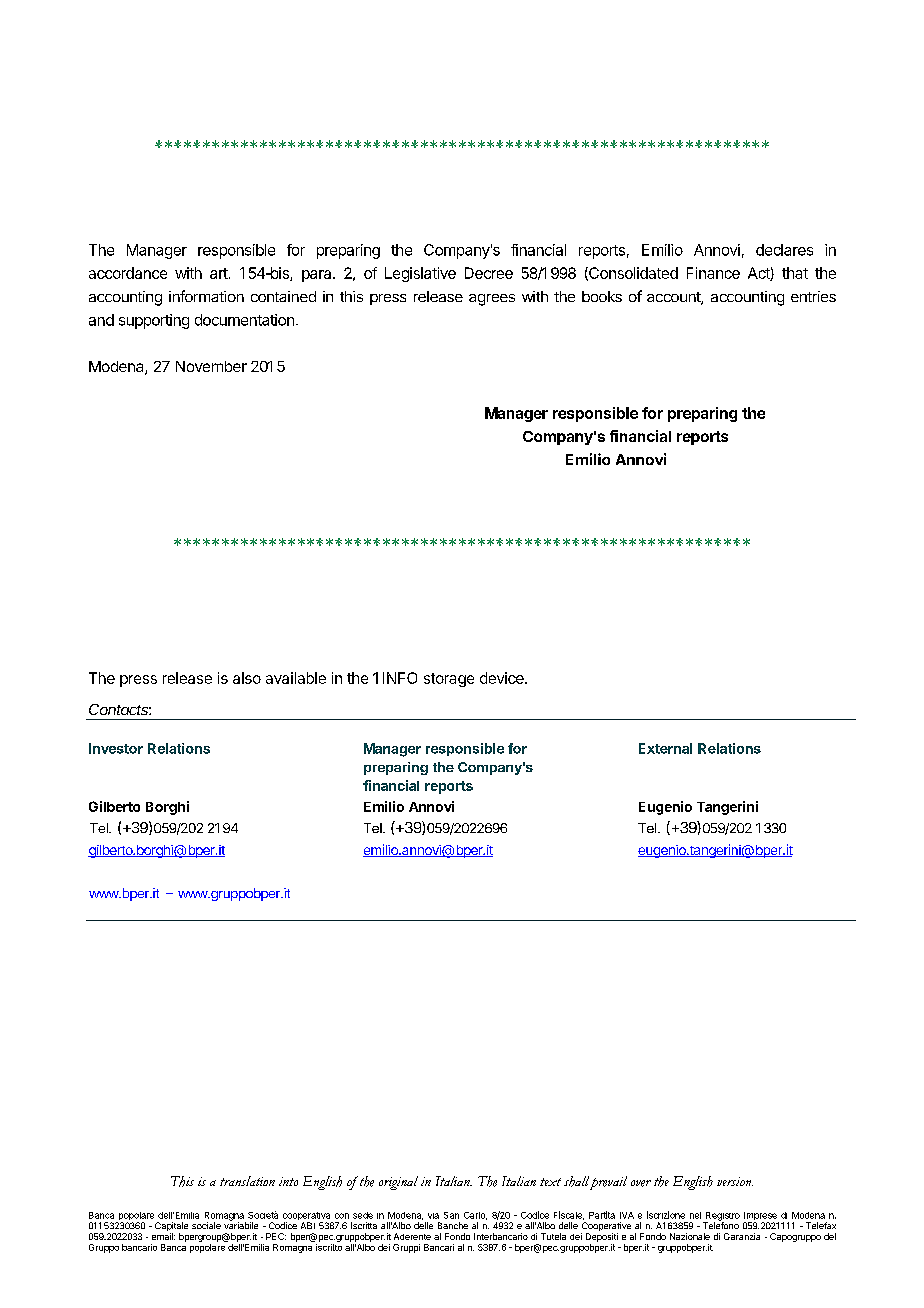 The image size is (924, 1308). I want to click on Finance, so click(713, 273).
